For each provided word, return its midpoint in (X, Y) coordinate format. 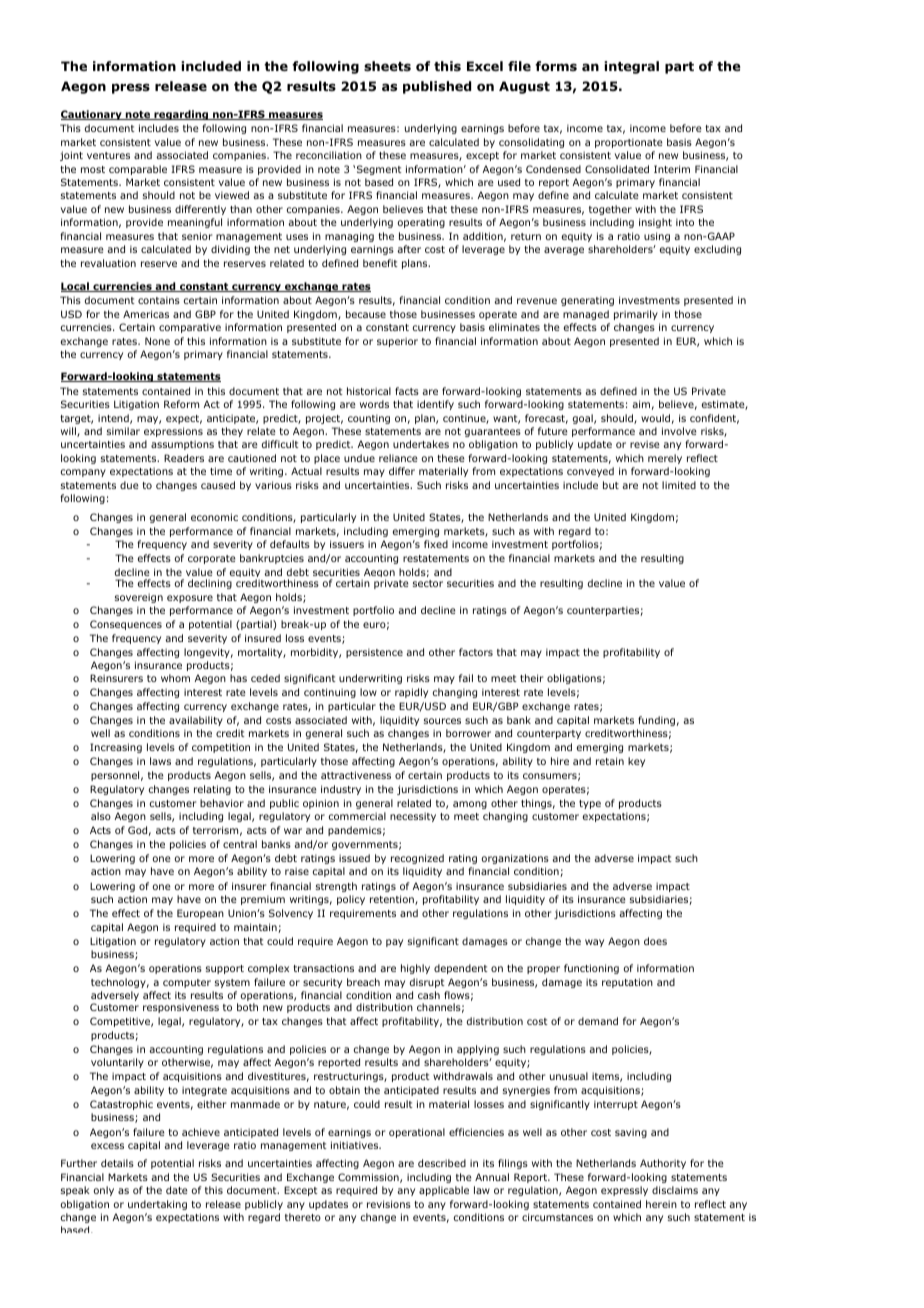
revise (645, 444)
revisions (389, 1204)
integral (631, 67)
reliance (398, 458)
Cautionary (92, 115)
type (590, 804)
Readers (184, 458)
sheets (387, 66)
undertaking (157, 1205)
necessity (413, 817)
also (101, 816)
